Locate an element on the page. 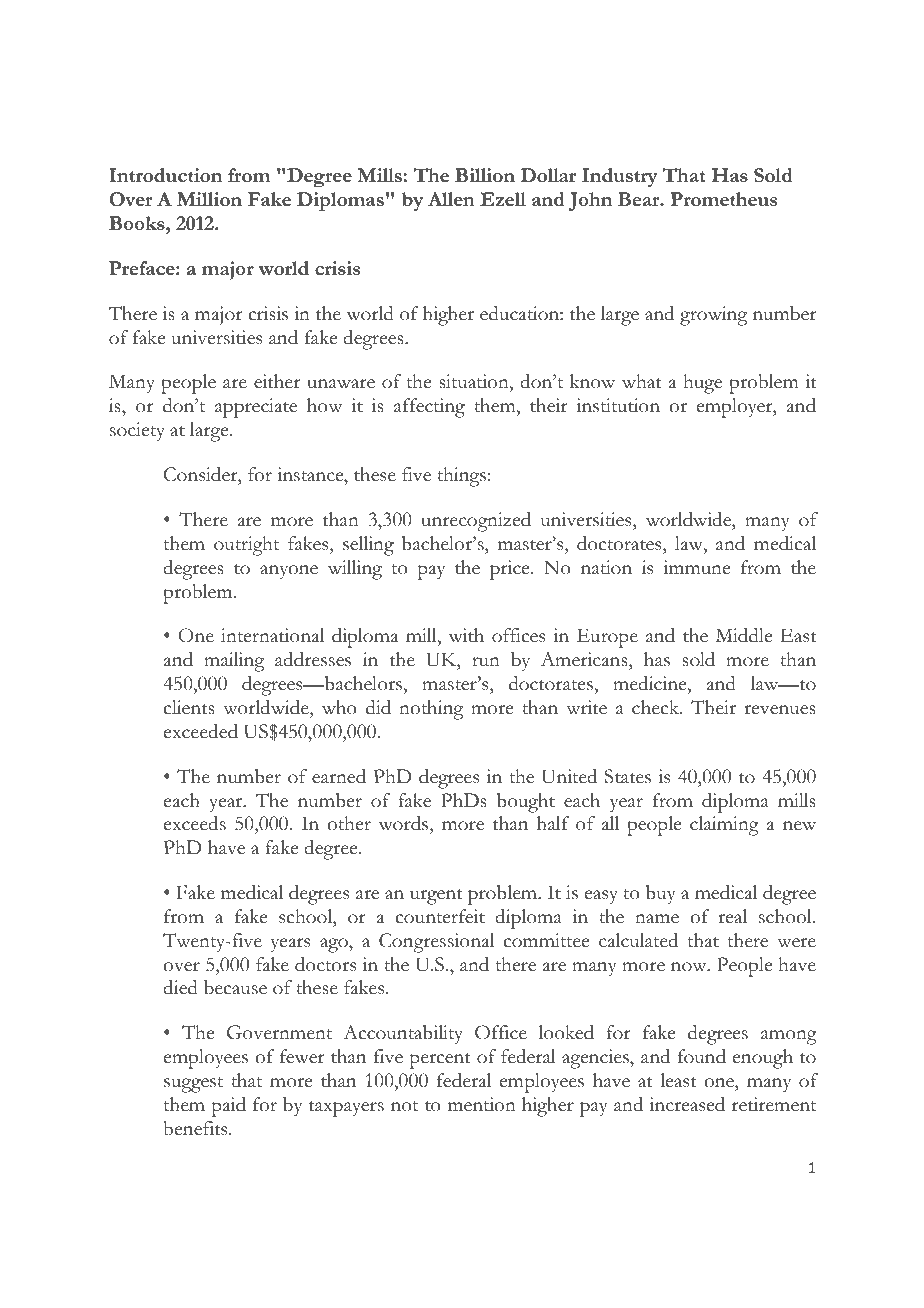 This image has height=1308, width=924. immune is located at coordinates (696, 567).
